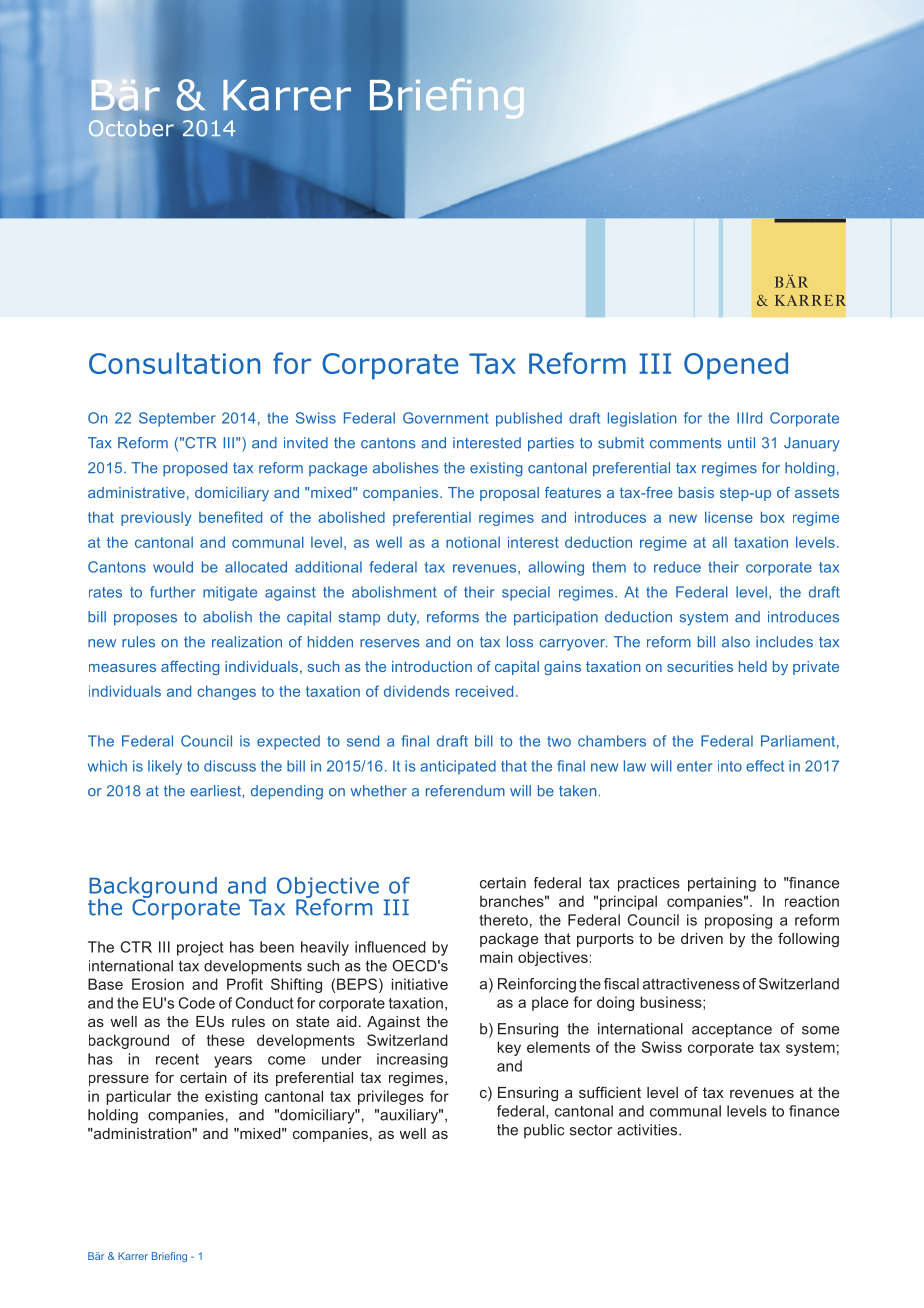 The height and width of the screenshot is (1308, 924). What do you see at coordinates (446, 418) in the screenshot?
I see `Government` at bounding box center [446, 418].
